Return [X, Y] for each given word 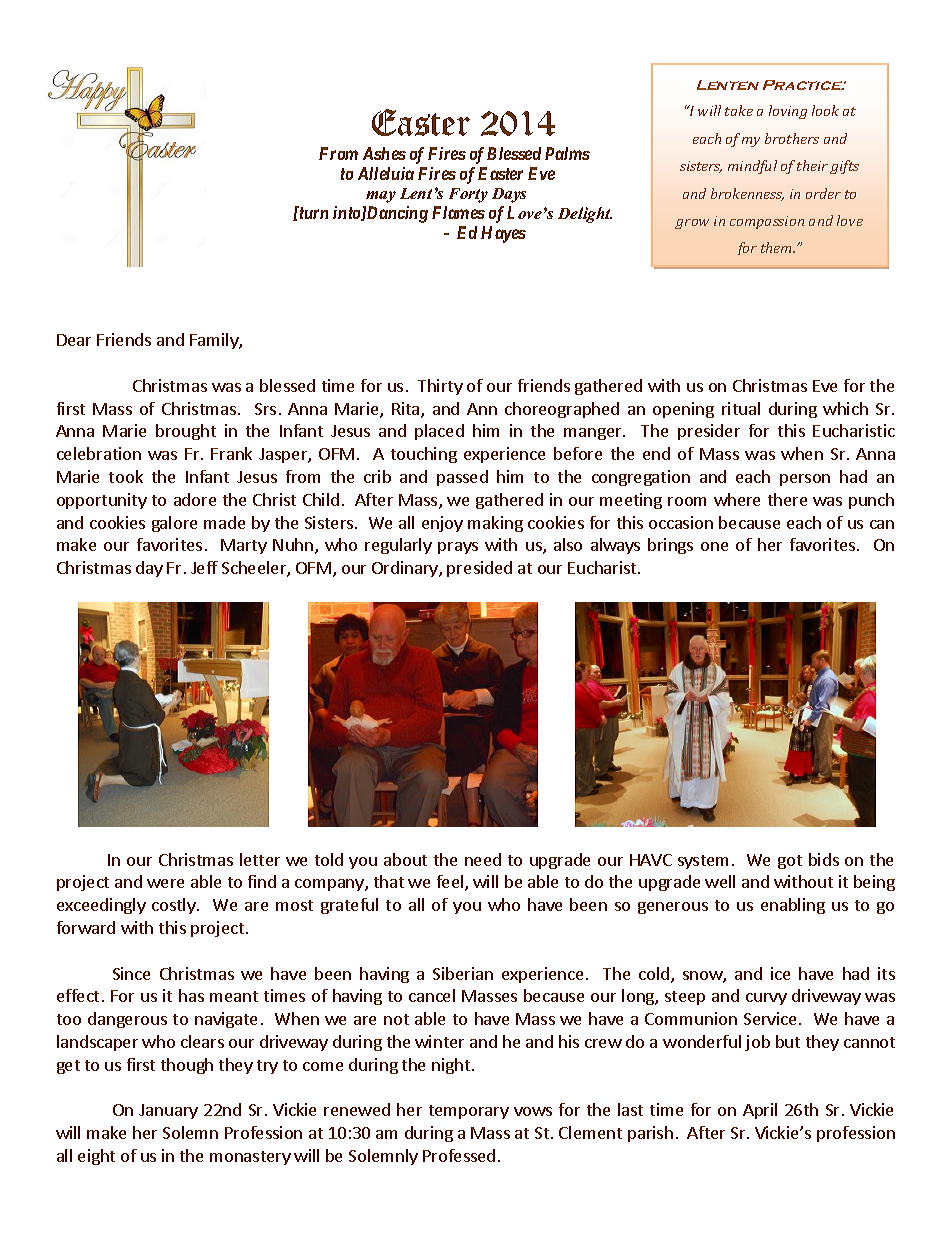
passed [462, 478]
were [165, 883]
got [790, 862]
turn [312, 213]
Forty [468, 195]
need [483, 859]
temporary [469, 1112]
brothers [792, 138]
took [126, 476]
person [805, 480]
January [168, 1111]
